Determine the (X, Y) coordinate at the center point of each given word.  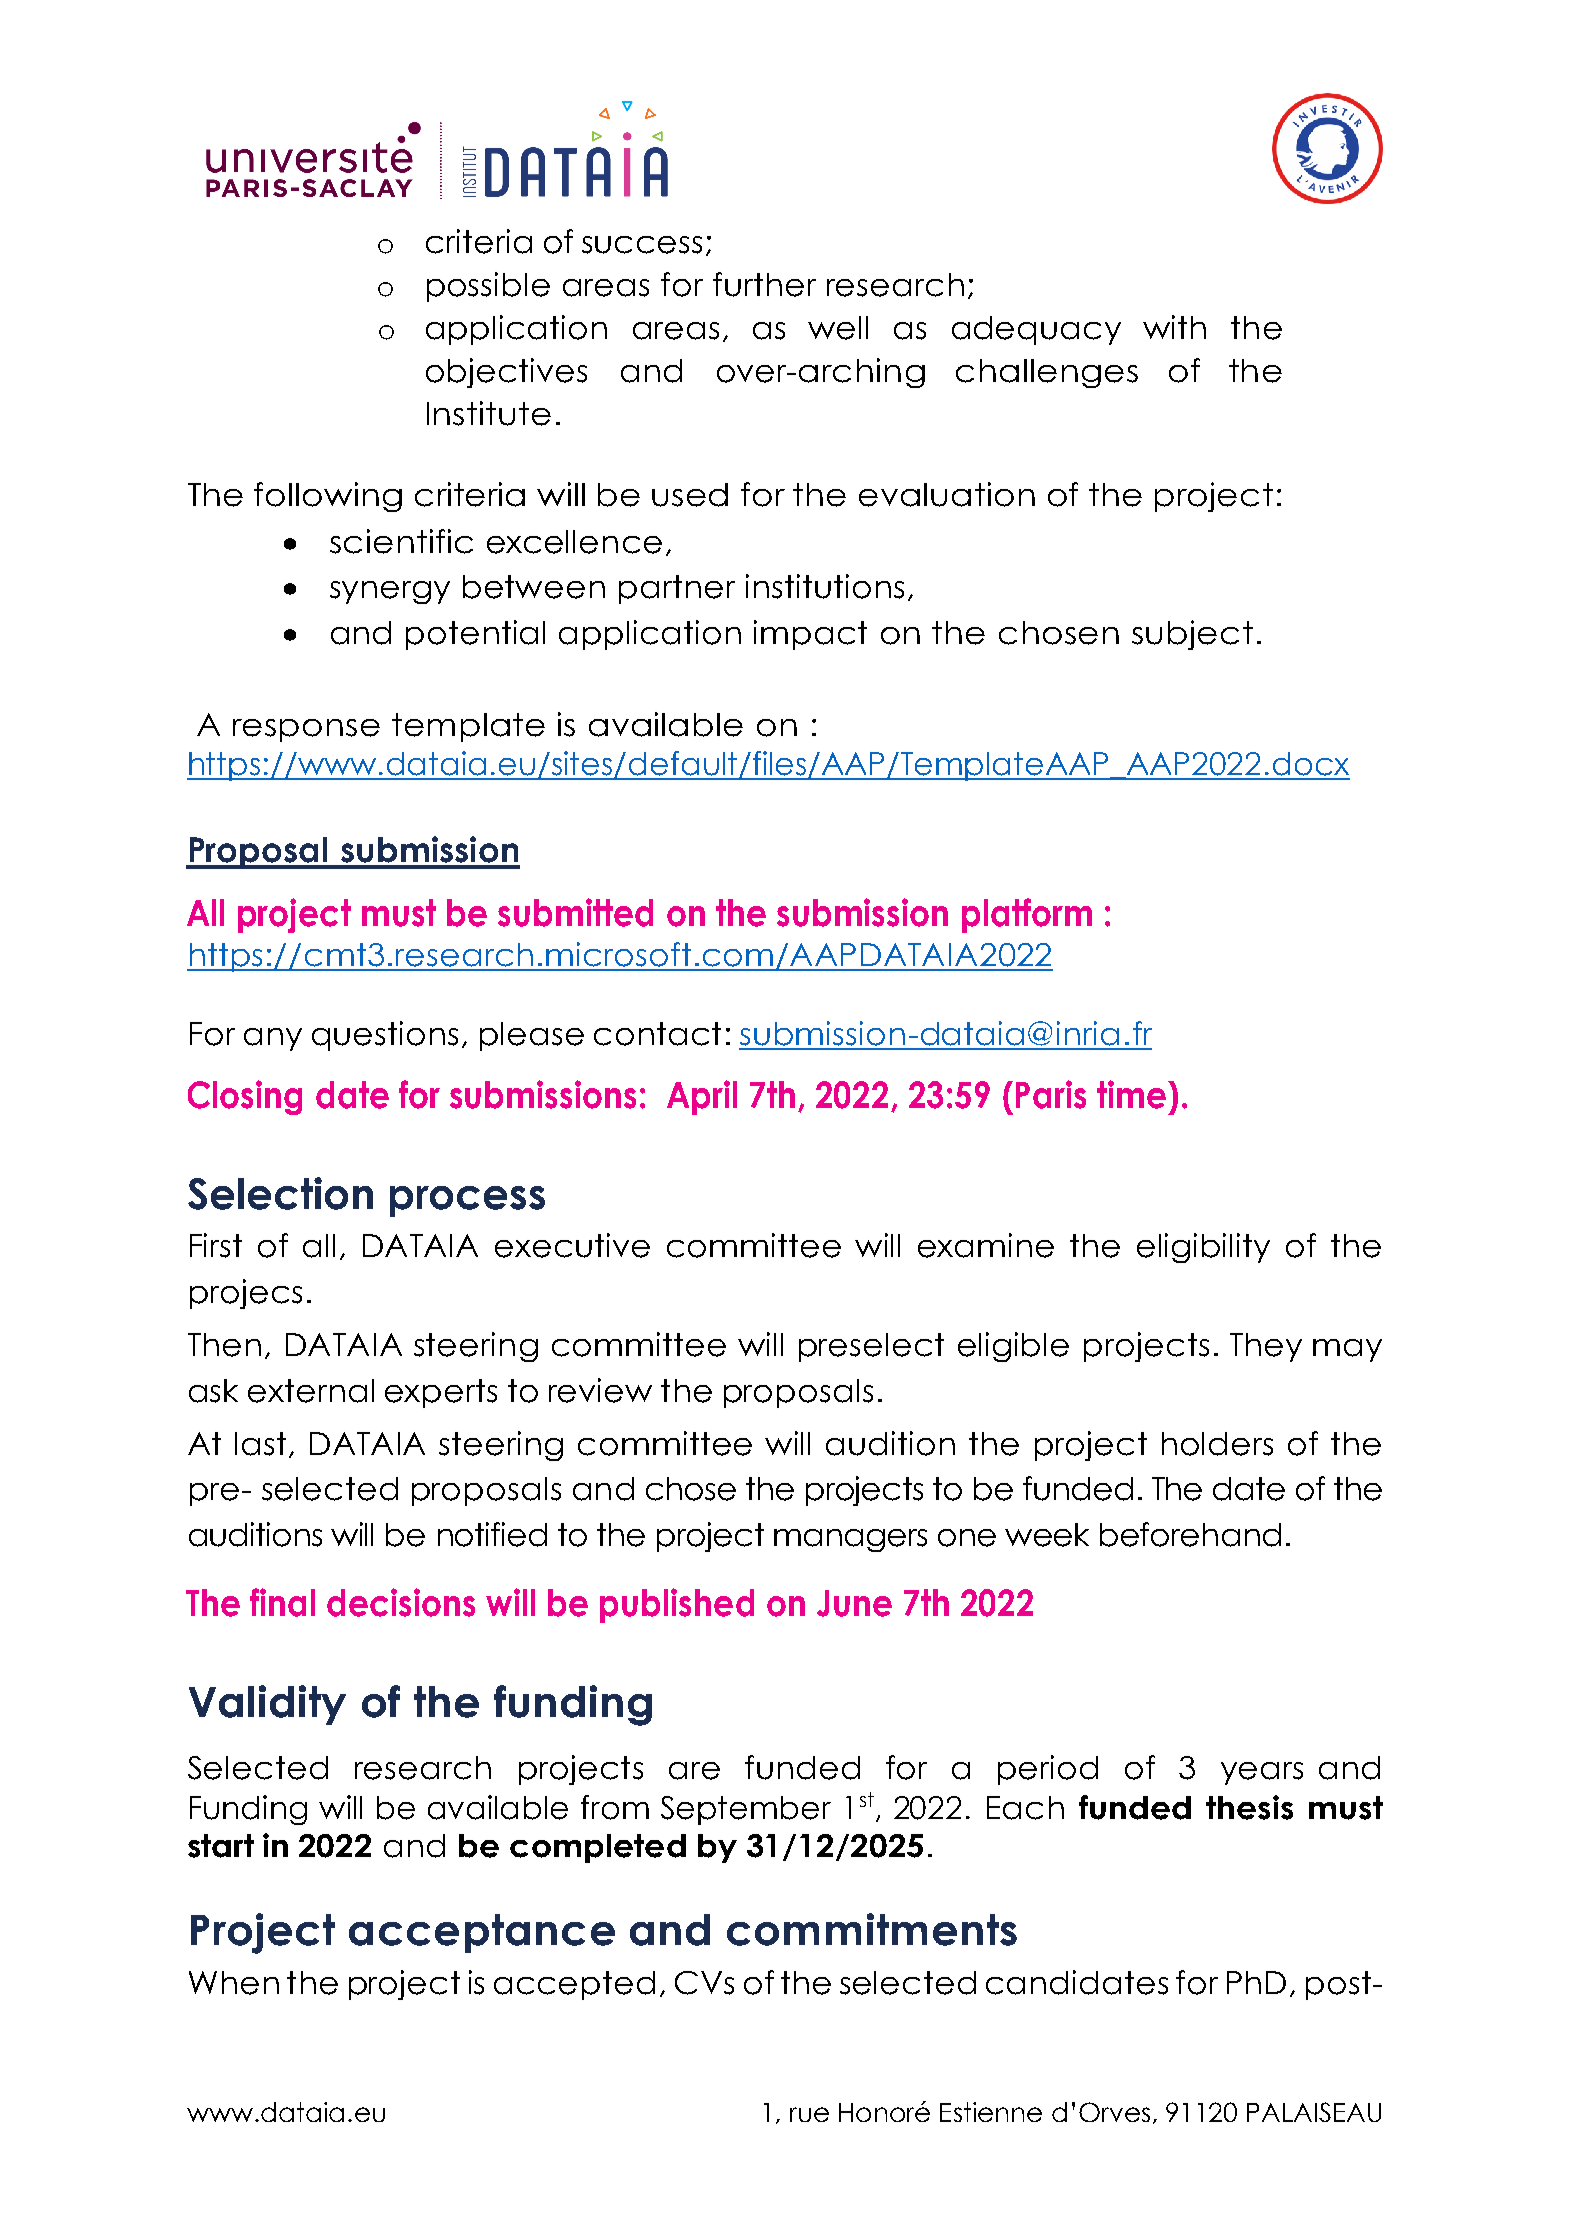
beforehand (1190, 1534)
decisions (401, 1602)
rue (809, 2114)
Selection (280, 1193)
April (702, 1097)
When (234, 1983)
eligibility (1203, 1248)
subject (1192, 635)
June (854, 1603)
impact (810, 635)
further (764, 284)
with (1174, 327)
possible (488, 287)
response (306, 730)
